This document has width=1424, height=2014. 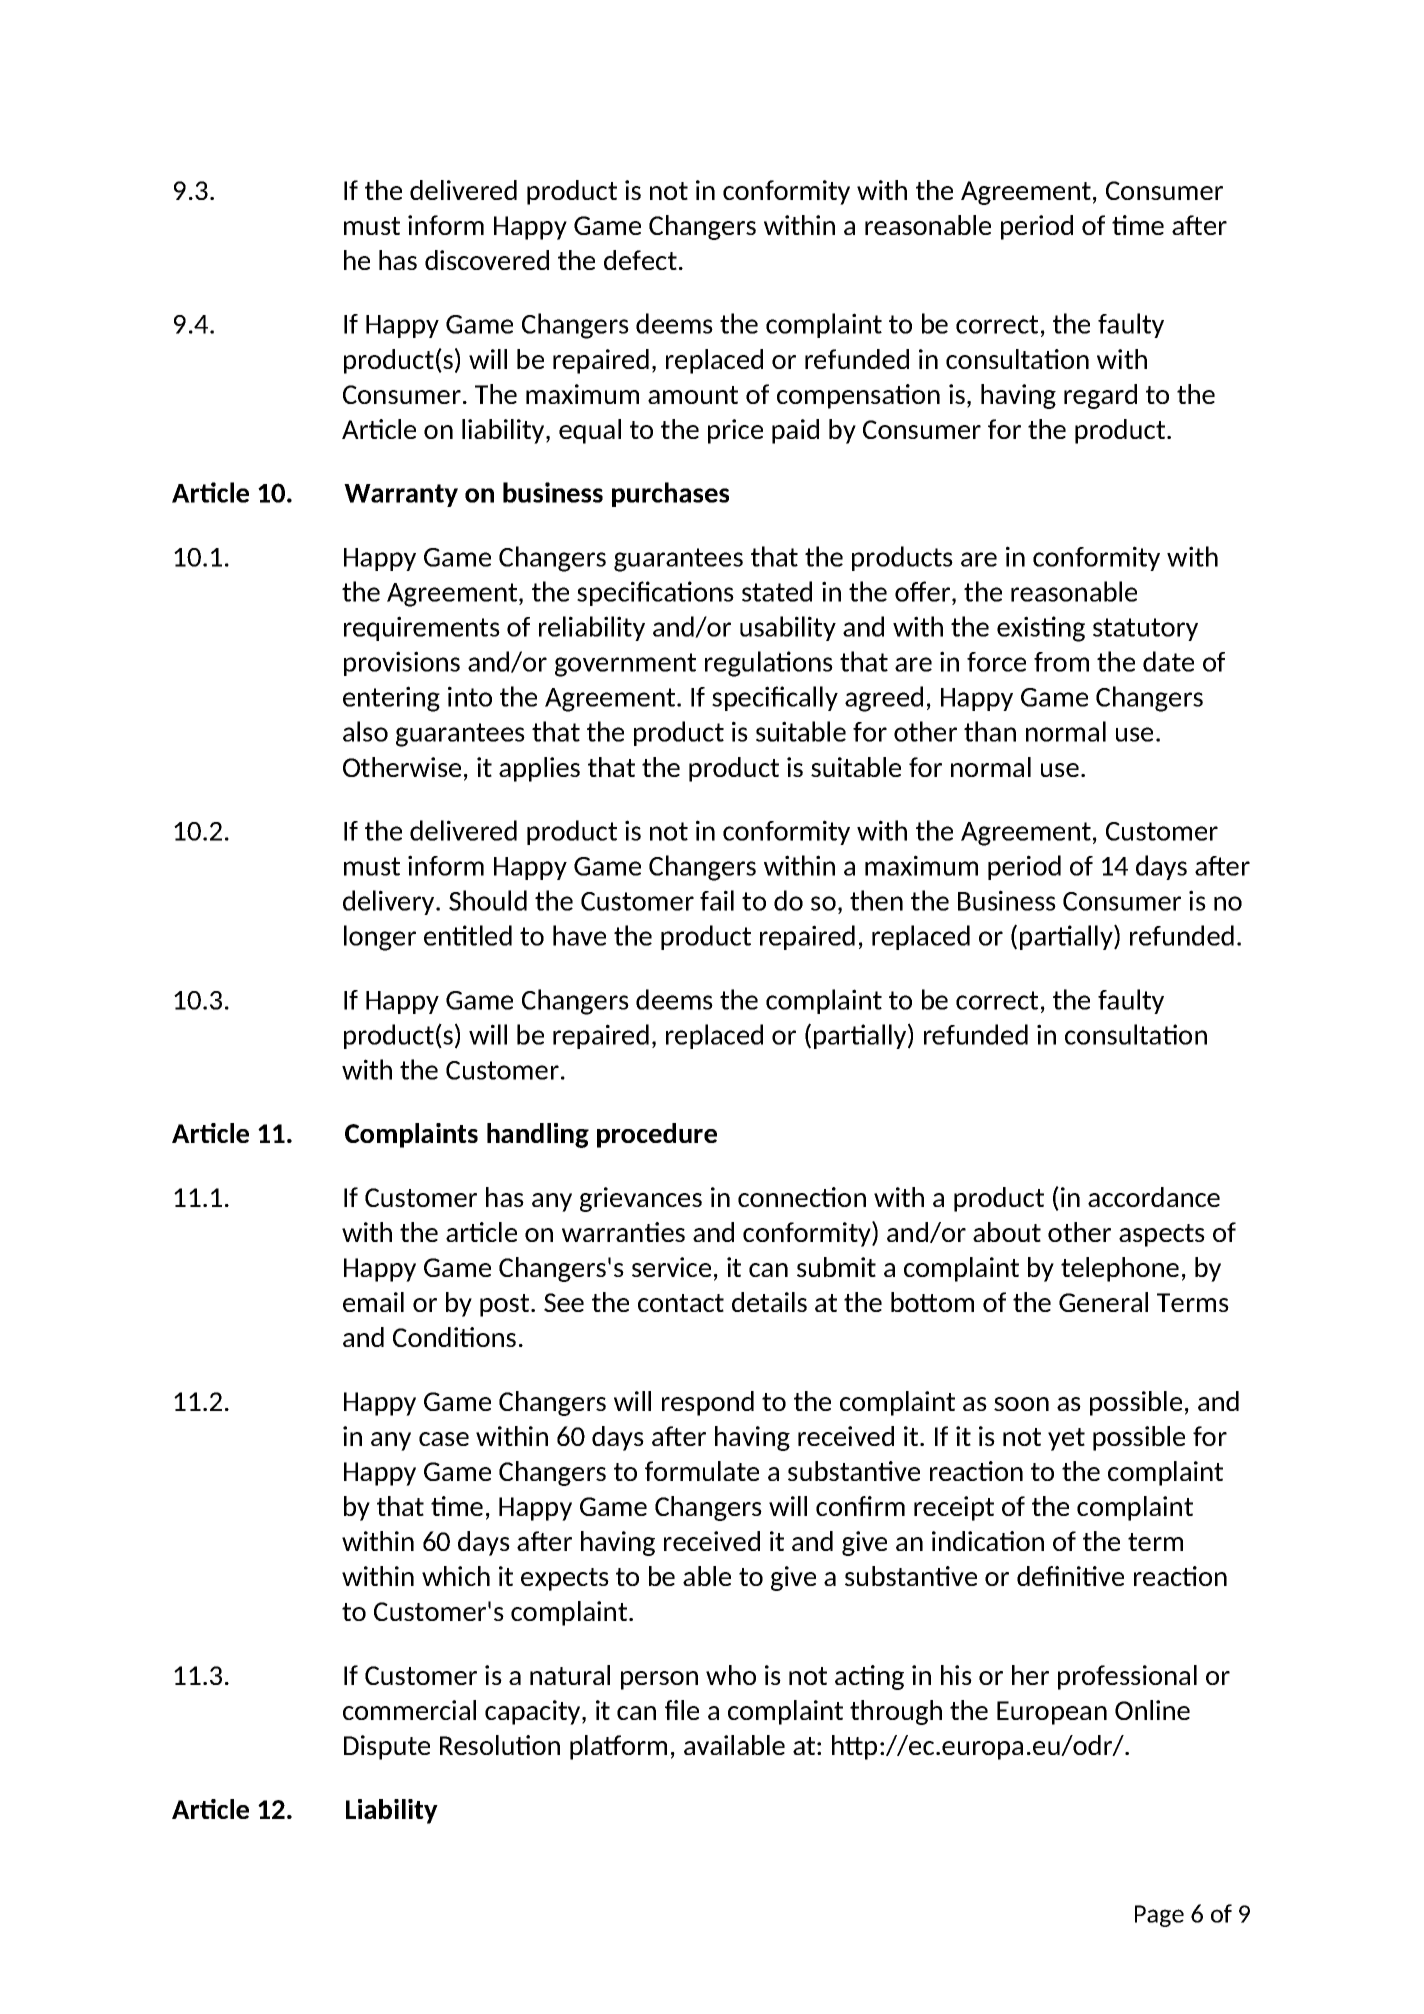 I want to click on regard, so click(x=1100, y=396).
